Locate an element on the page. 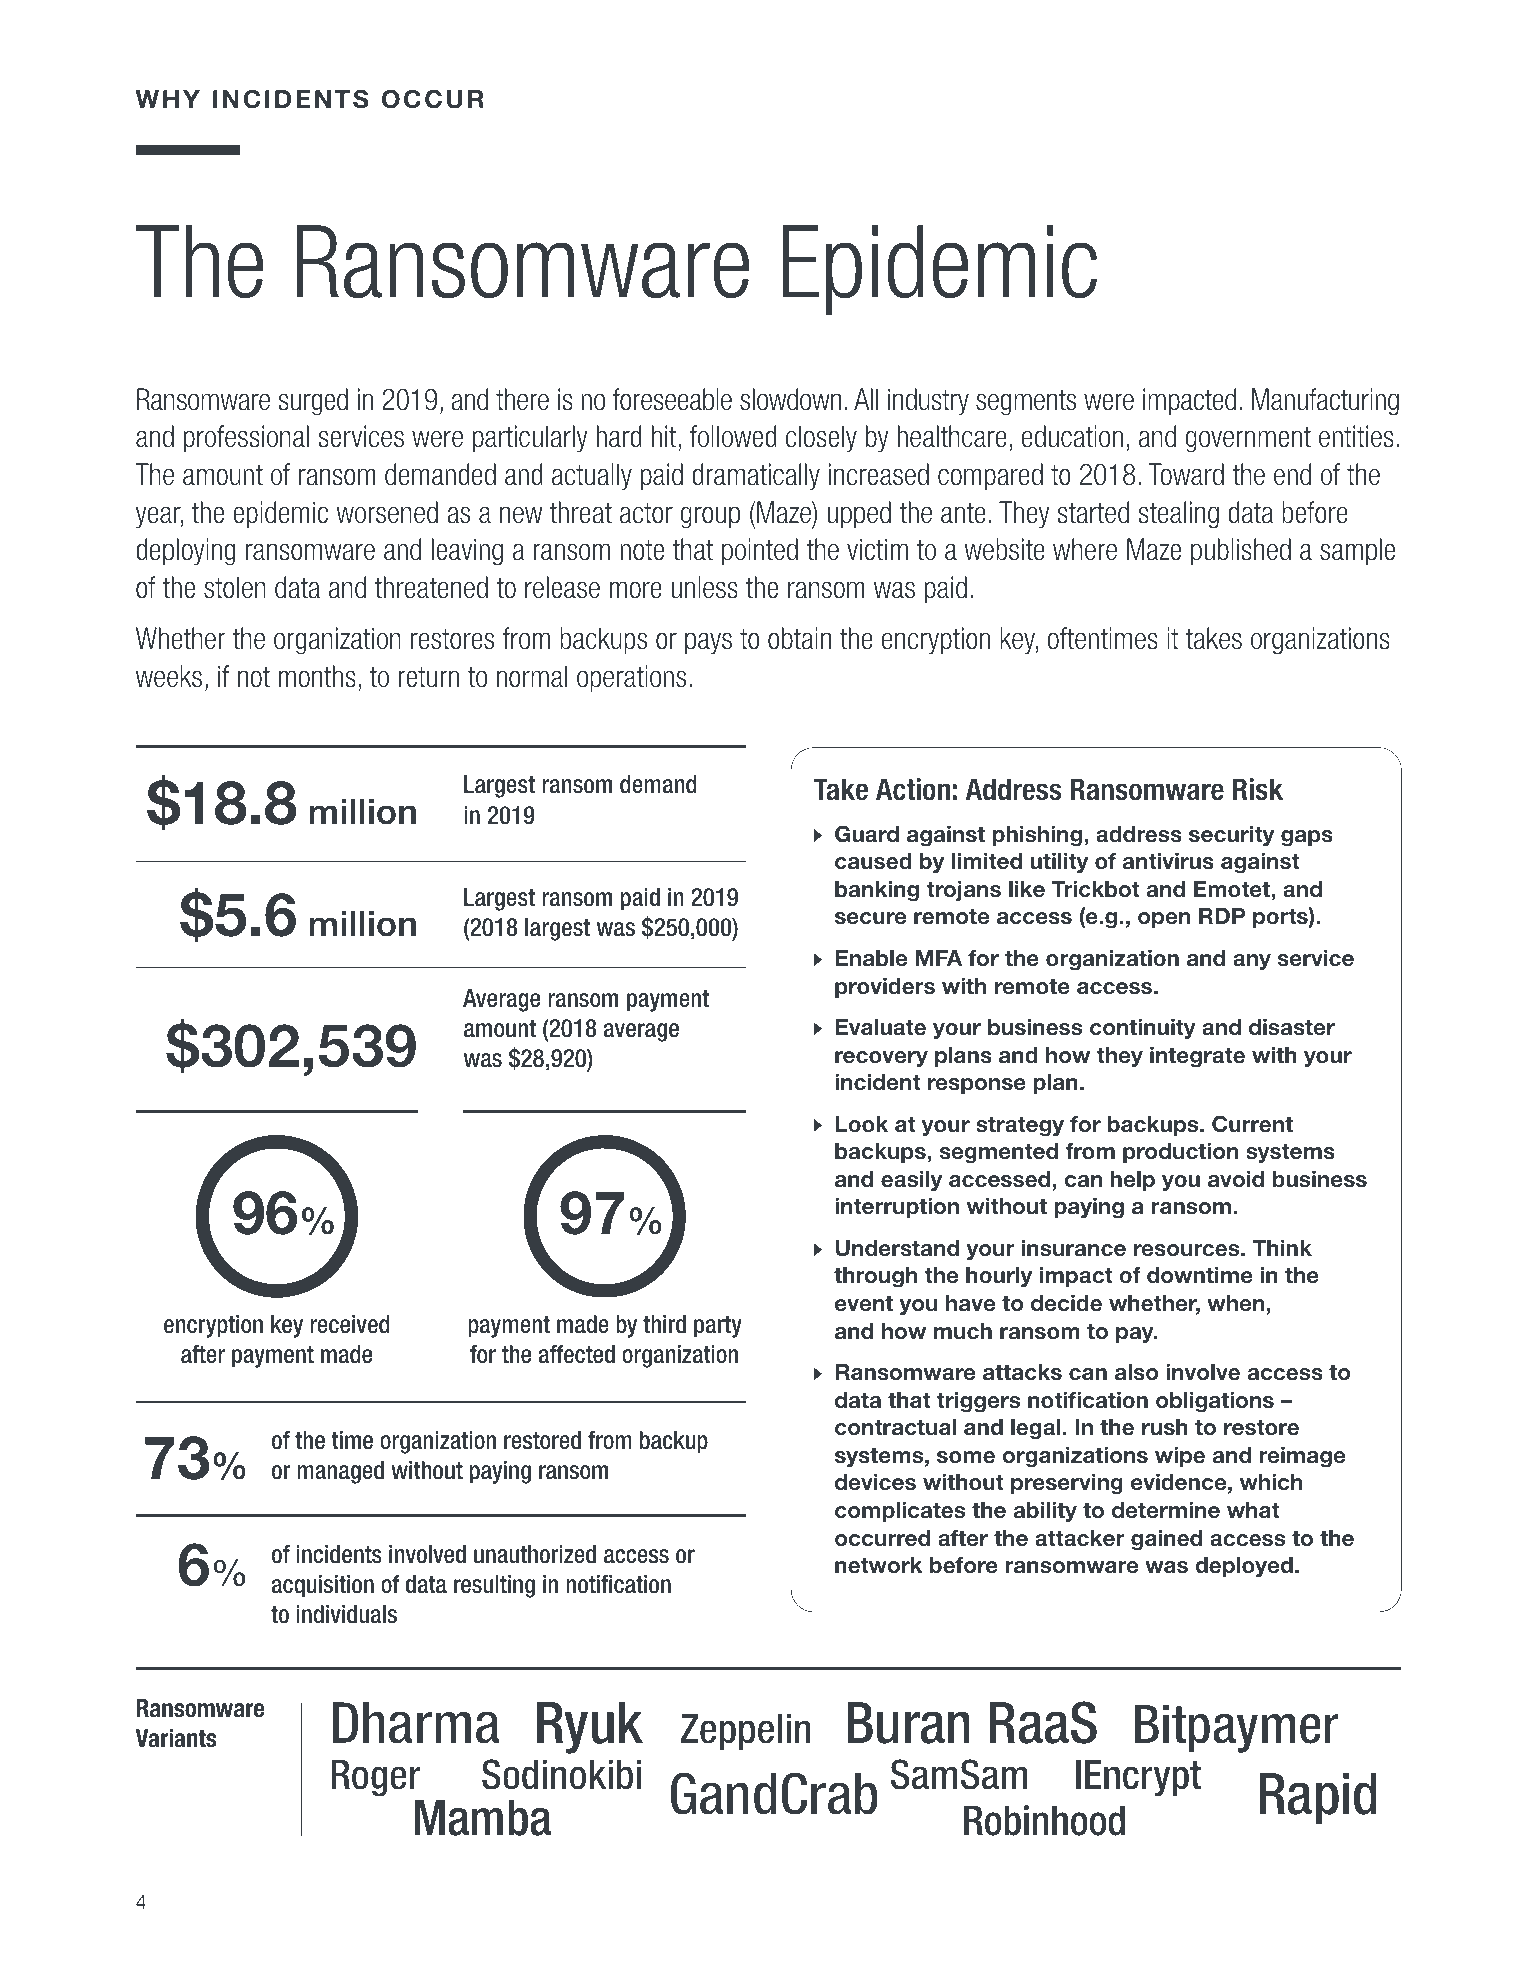 This image has height=1988, width=1537. months is located at coordinates (317, 676).
